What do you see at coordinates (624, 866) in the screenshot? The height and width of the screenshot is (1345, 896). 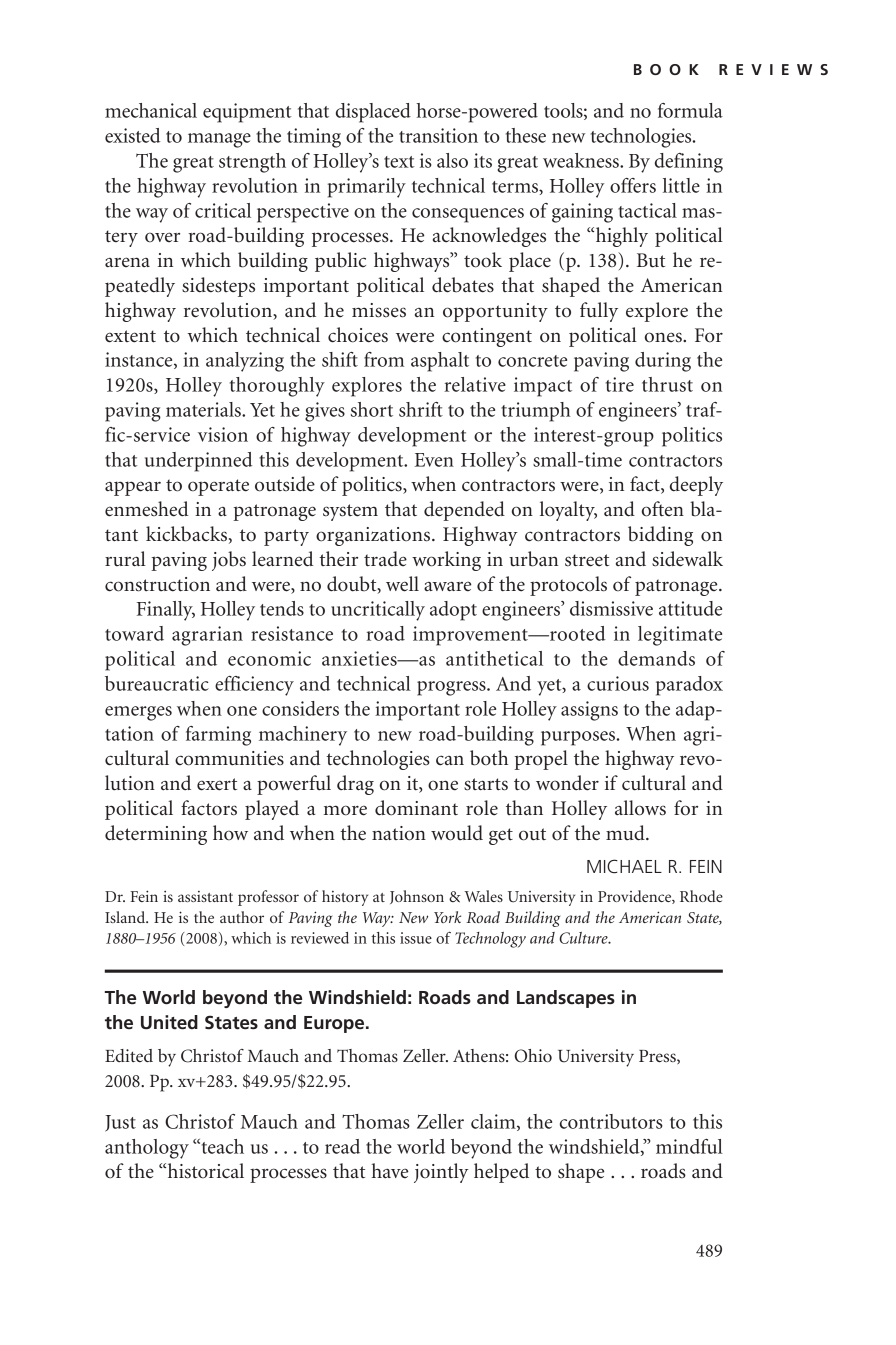 I see `MICHAEL` at bounding box center [624, 866].
